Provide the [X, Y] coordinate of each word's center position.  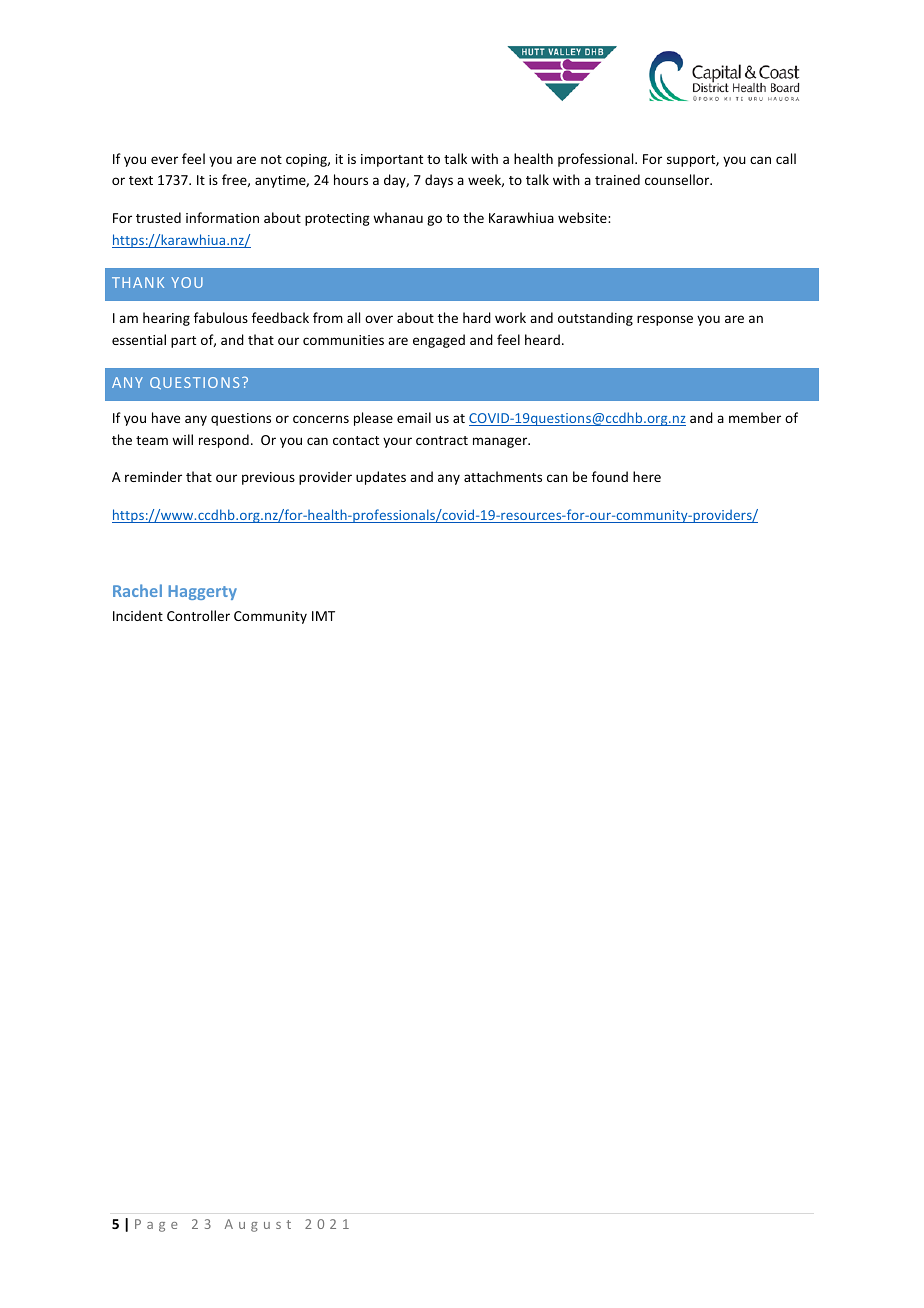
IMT [323, 616]
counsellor [678, 179]
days [439, 181]
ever [164, 160]
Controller [198, 615]
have [166, 417]
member [755, 417]
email [414, 417]
